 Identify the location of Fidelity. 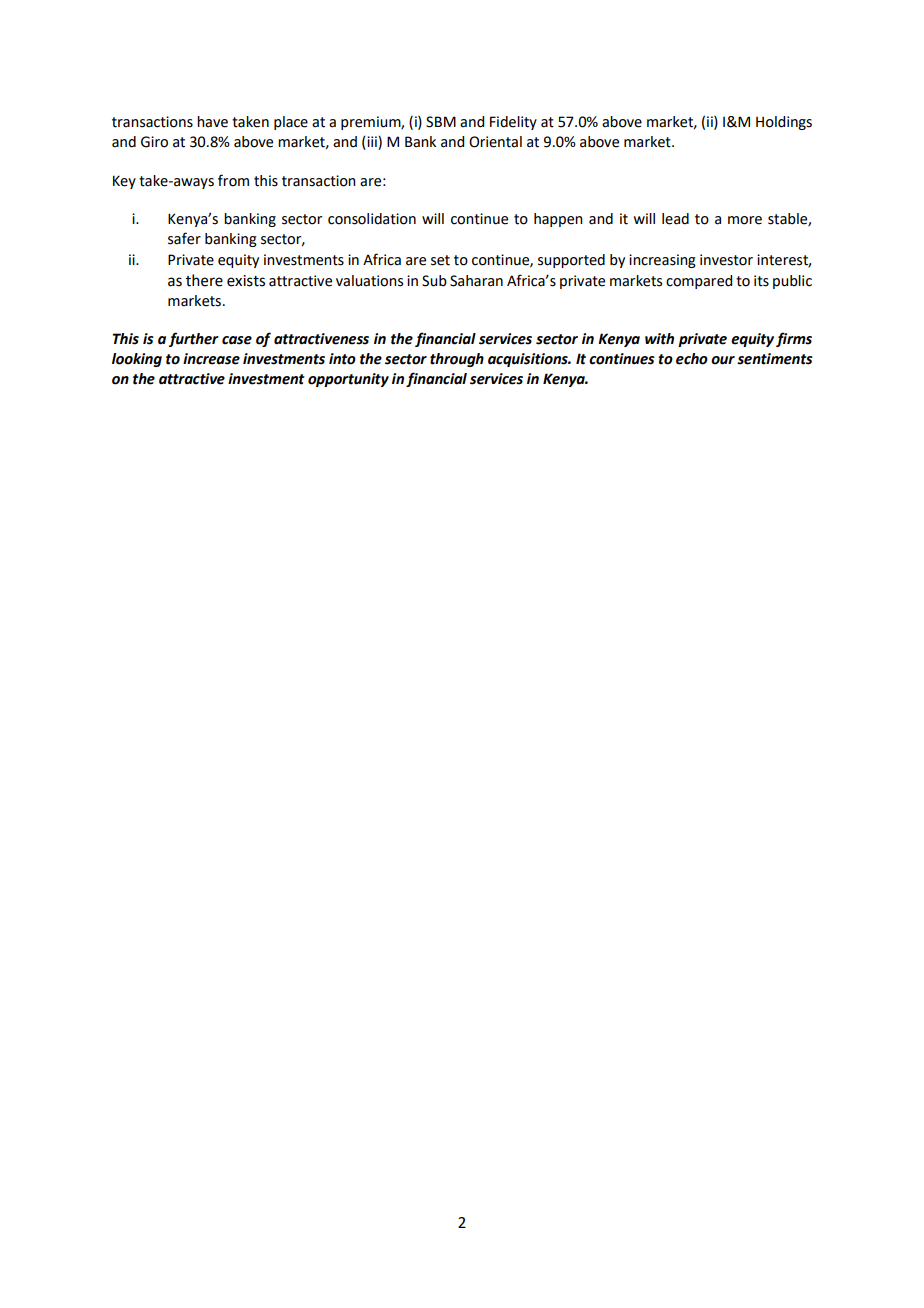
(513, 123).
